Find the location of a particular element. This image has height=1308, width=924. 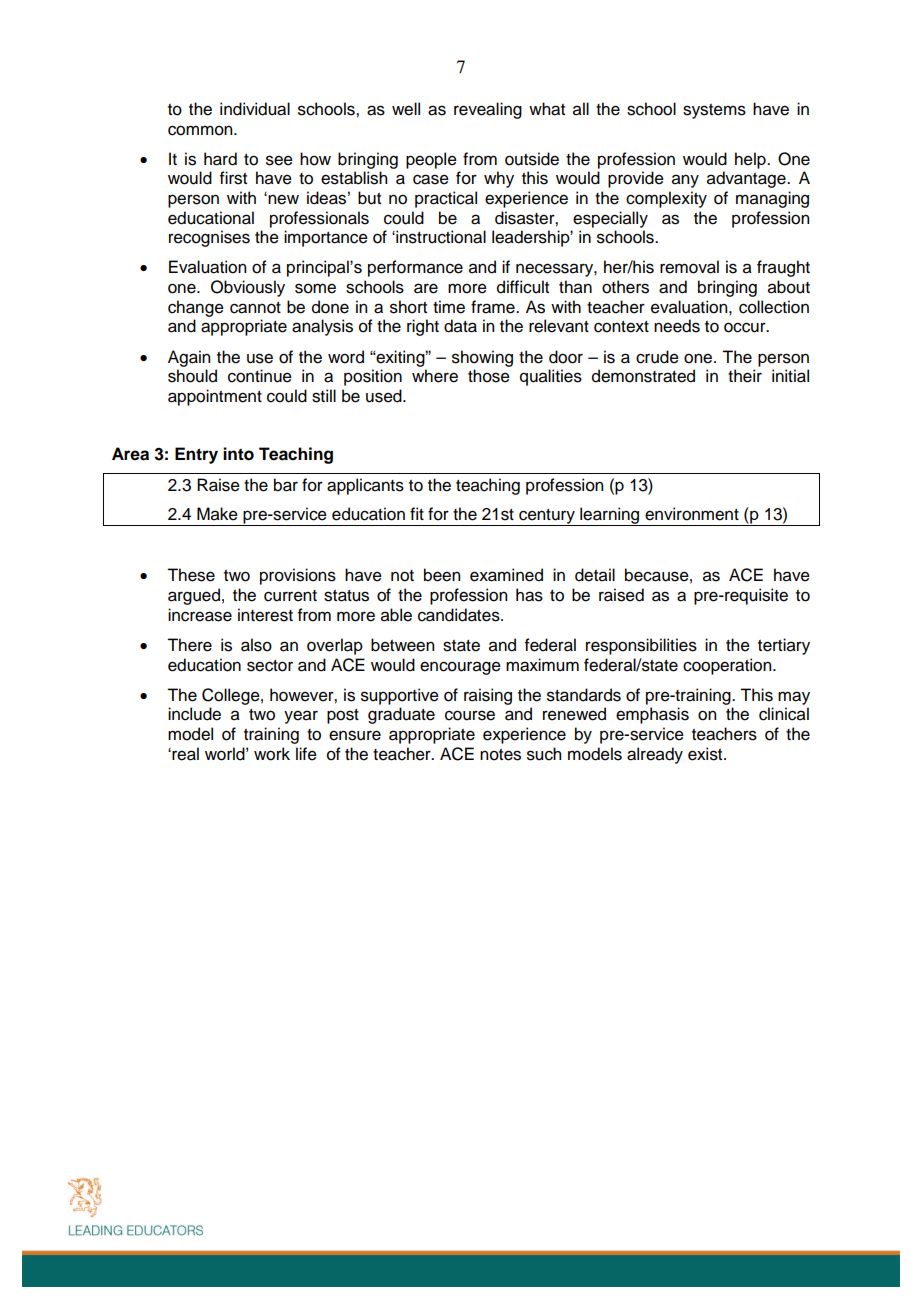

Entry is located at coordinates (196, 455).
